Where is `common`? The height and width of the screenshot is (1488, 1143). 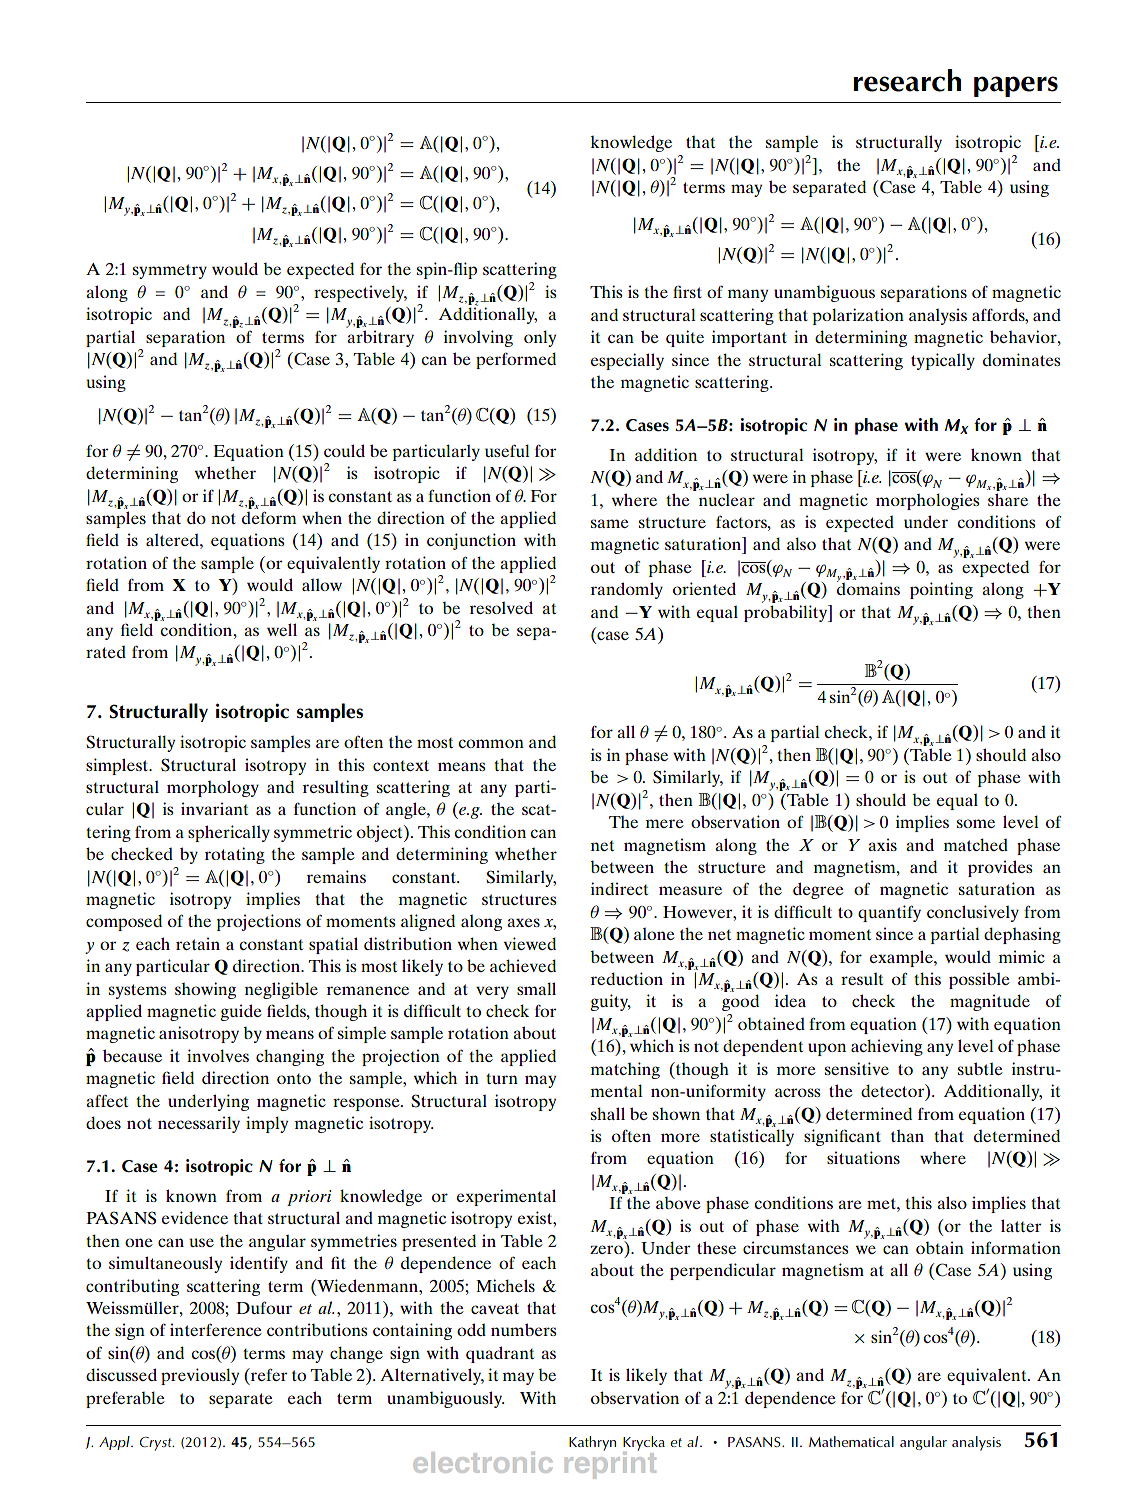 common is located at coordinates (491, 743).
